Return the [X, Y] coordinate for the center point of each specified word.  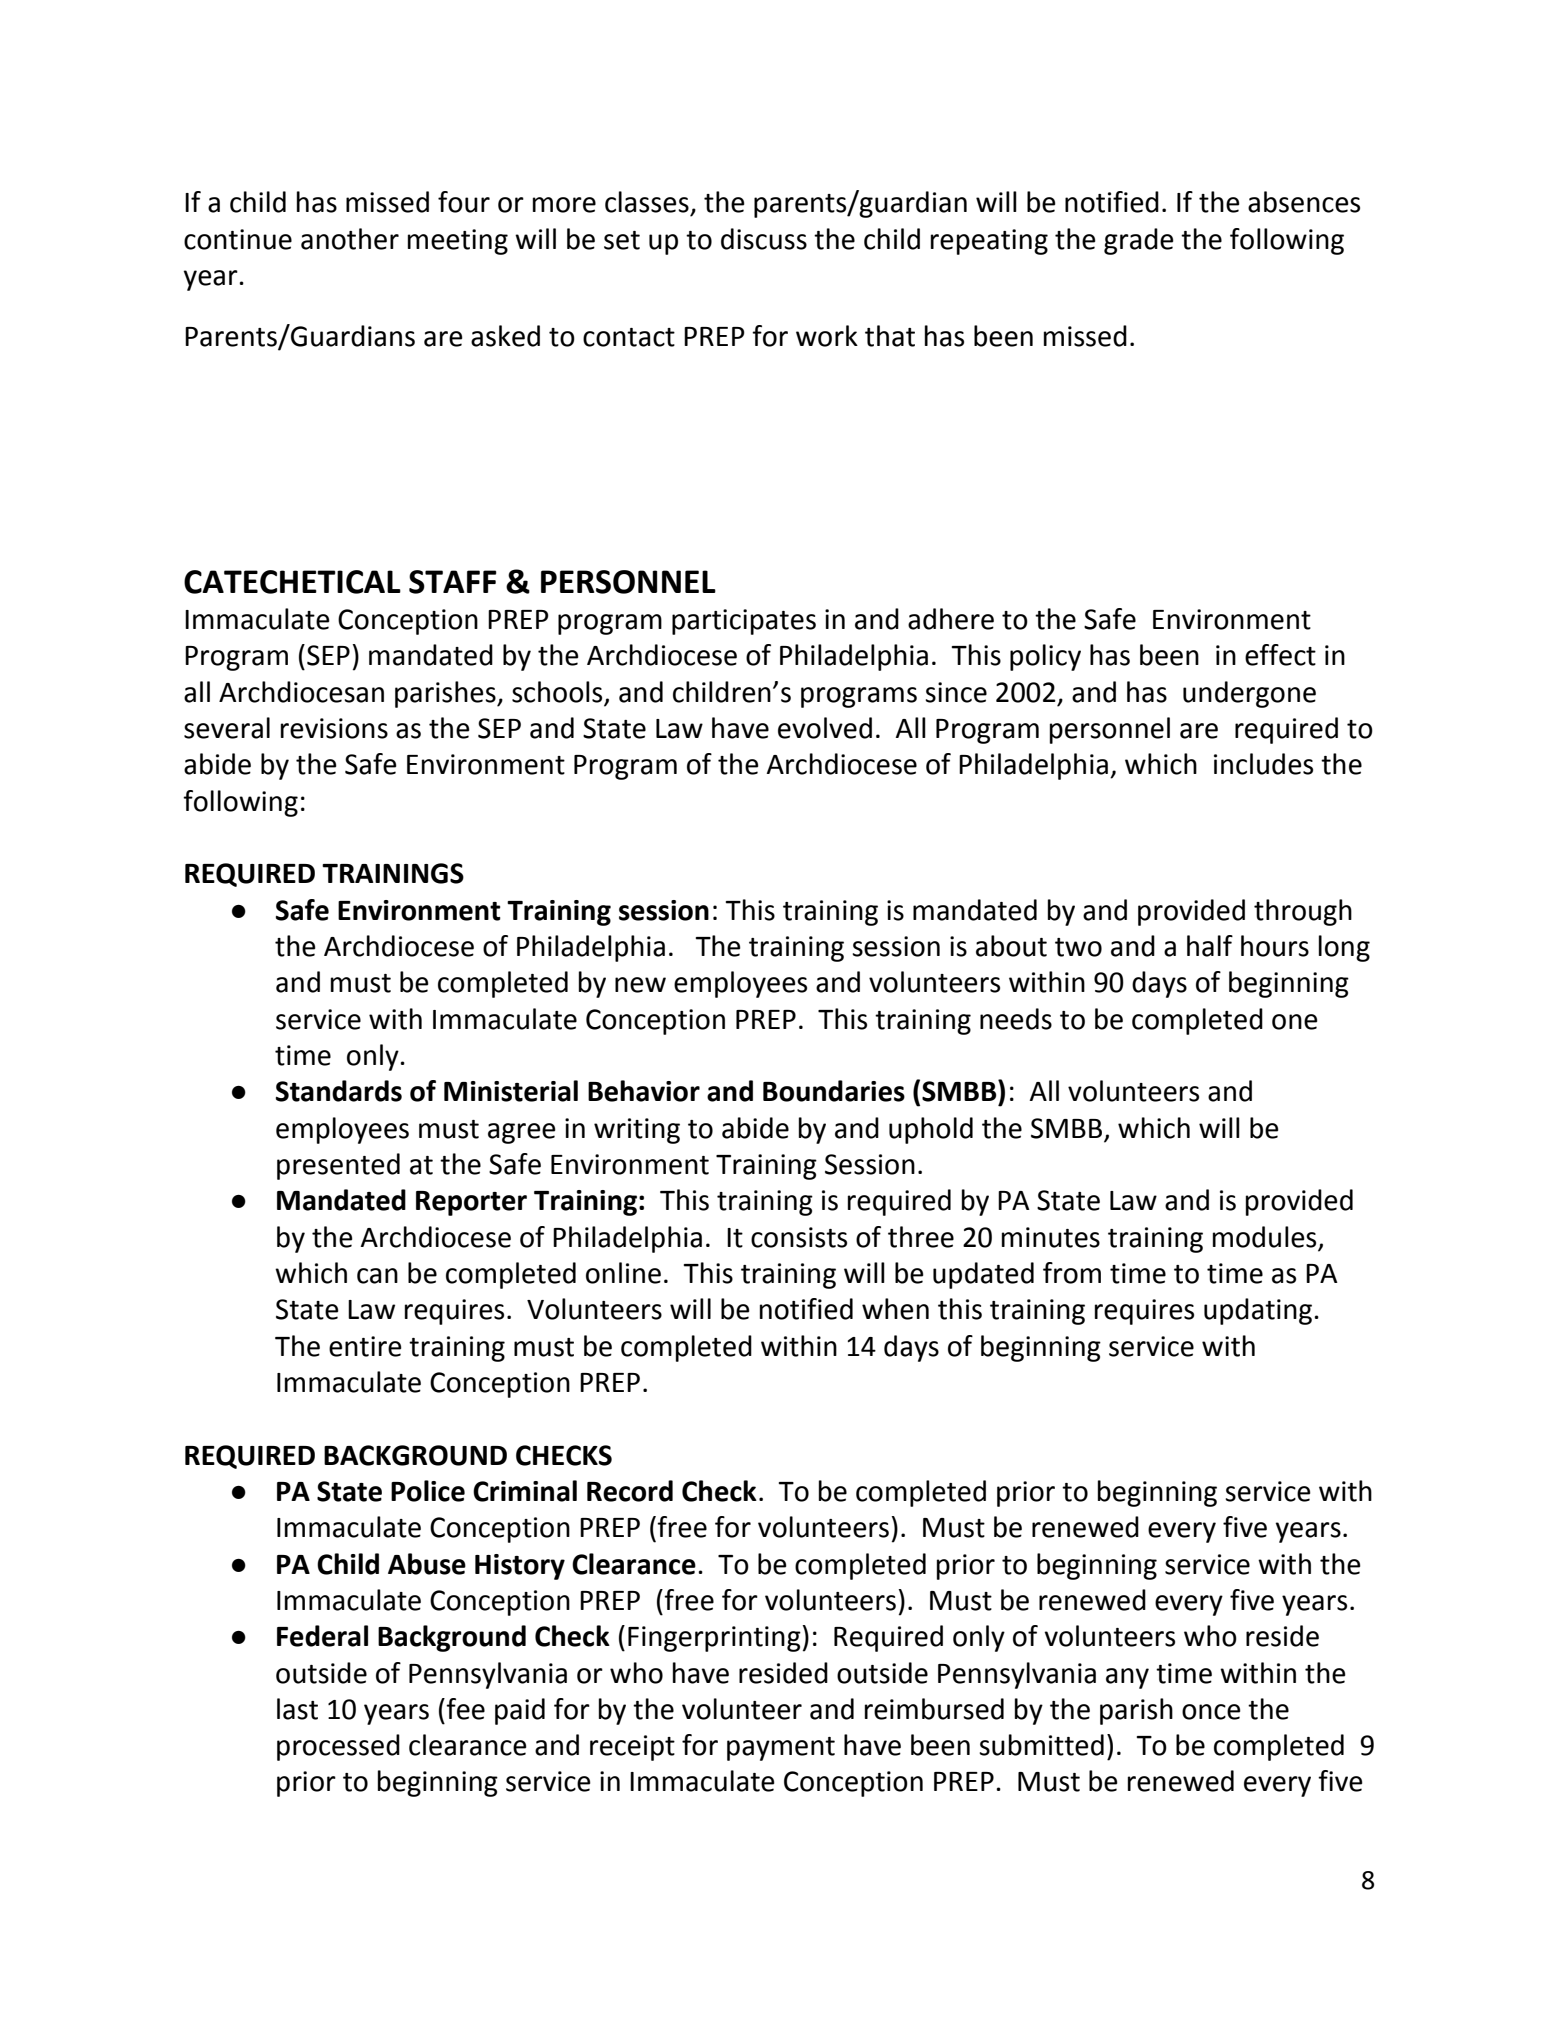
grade [1139, 241]
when [895, 1309]
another [350, 239]
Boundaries [834, 1091]
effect [1280, 655]
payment [781, 1749]
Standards [339, 1091]
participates [744, 622]
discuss [764, 239]
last [297, 1709]
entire [365, 1346]
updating [1259, 1311]
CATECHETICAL [292, 582]
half [1210, 946]
